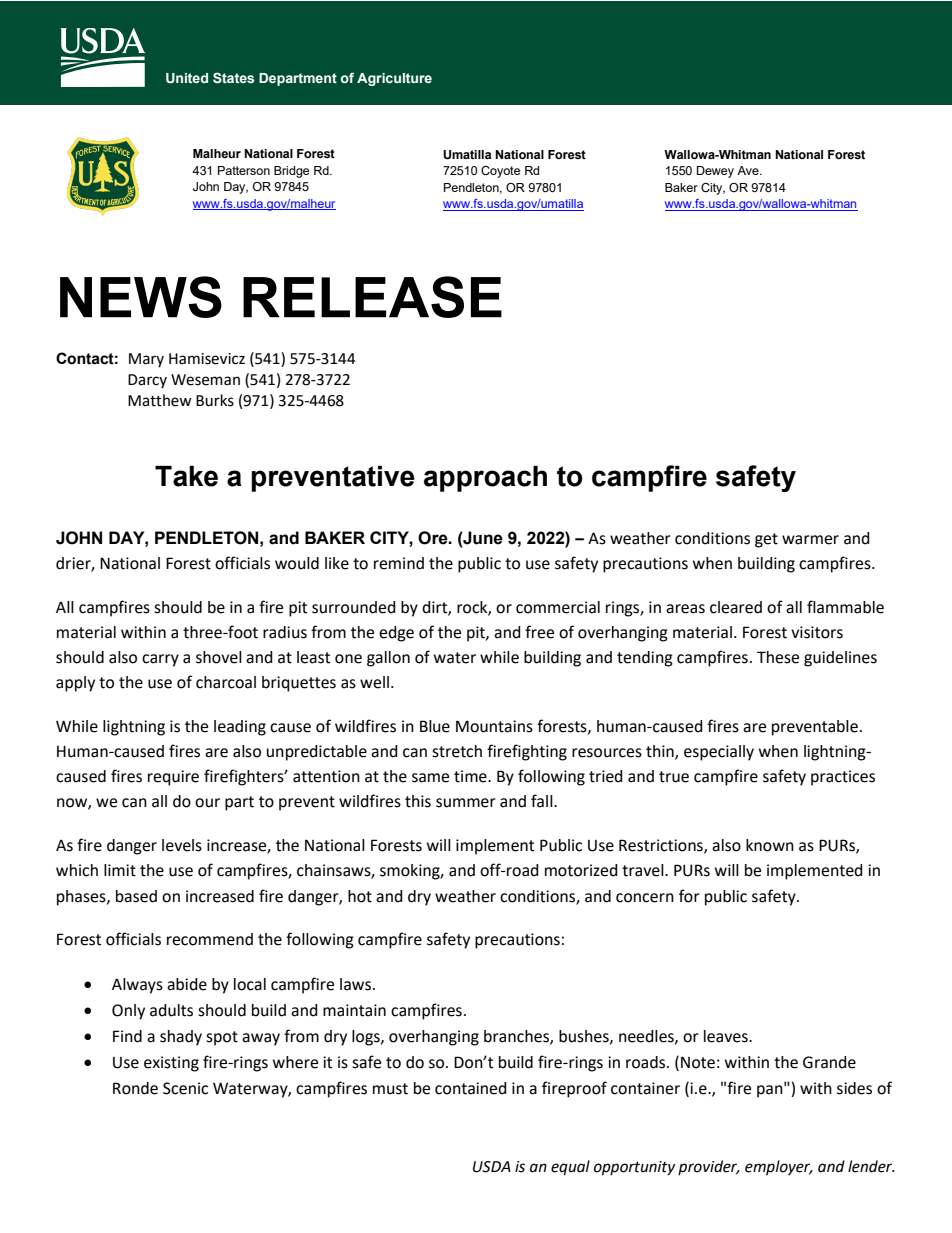 The image size is (952, 1233). What do you see at coordinates (186, 476) in the screenshot?
I see `Take` at bounding box center [186, 476].
